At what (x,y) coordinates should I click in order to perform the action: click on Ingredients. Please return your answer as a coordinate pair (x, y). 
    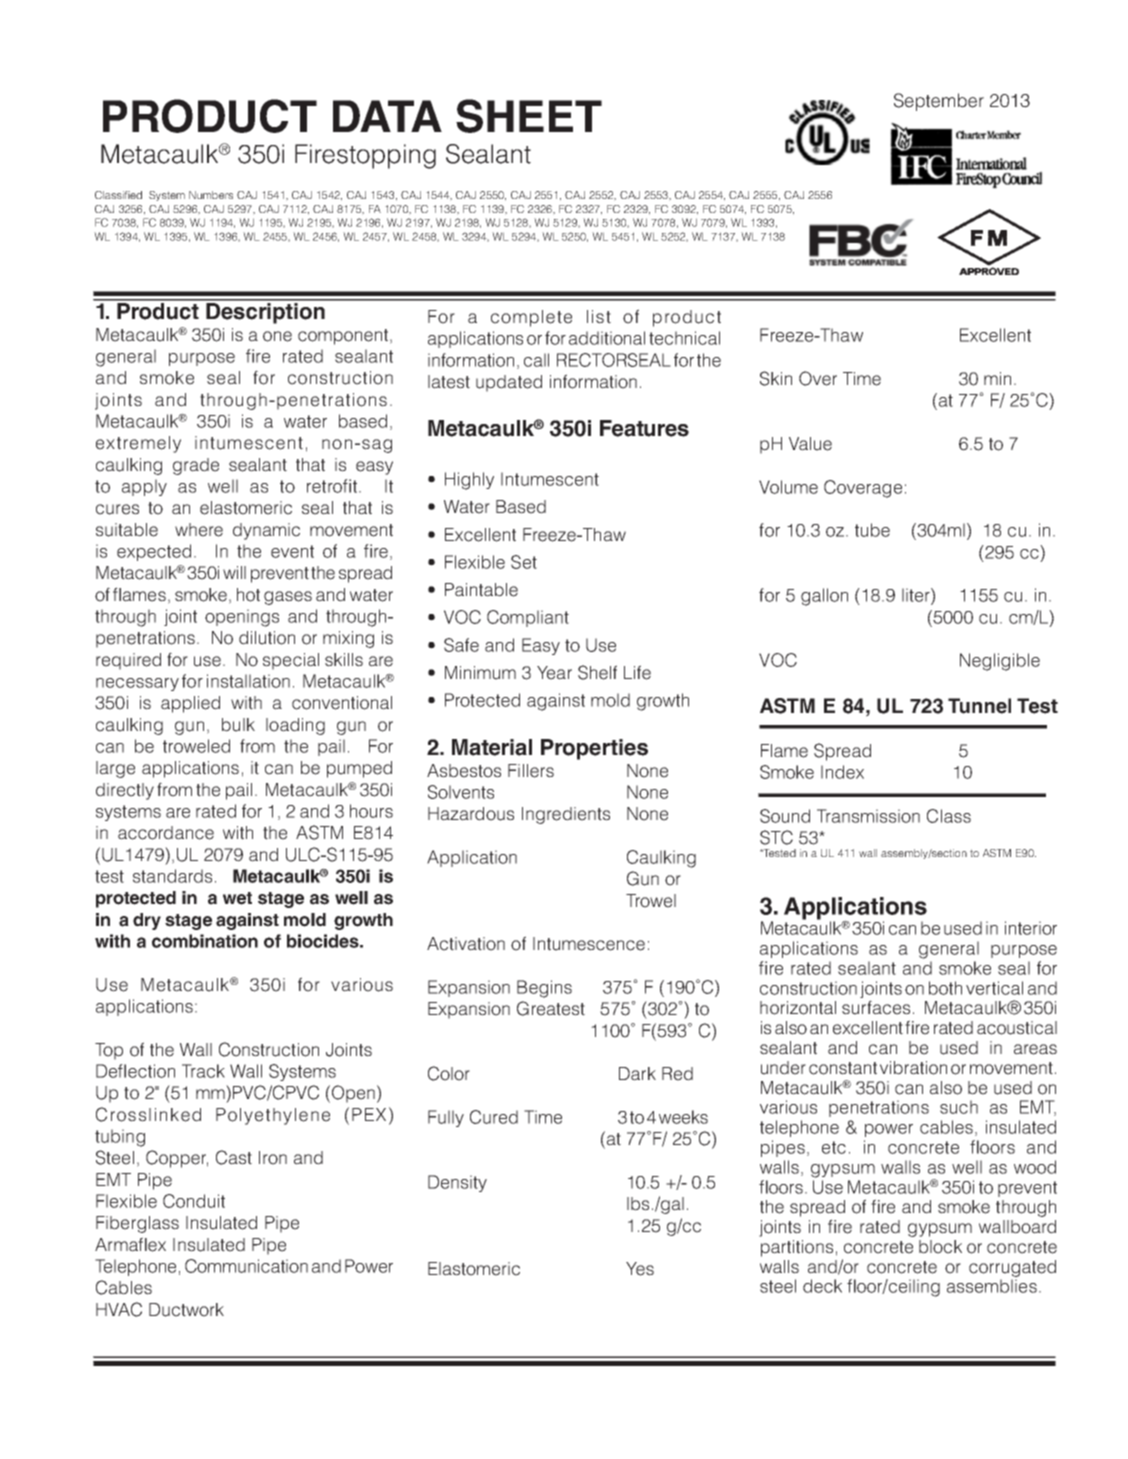
    Looking at the image, I should click on (566, 815).
